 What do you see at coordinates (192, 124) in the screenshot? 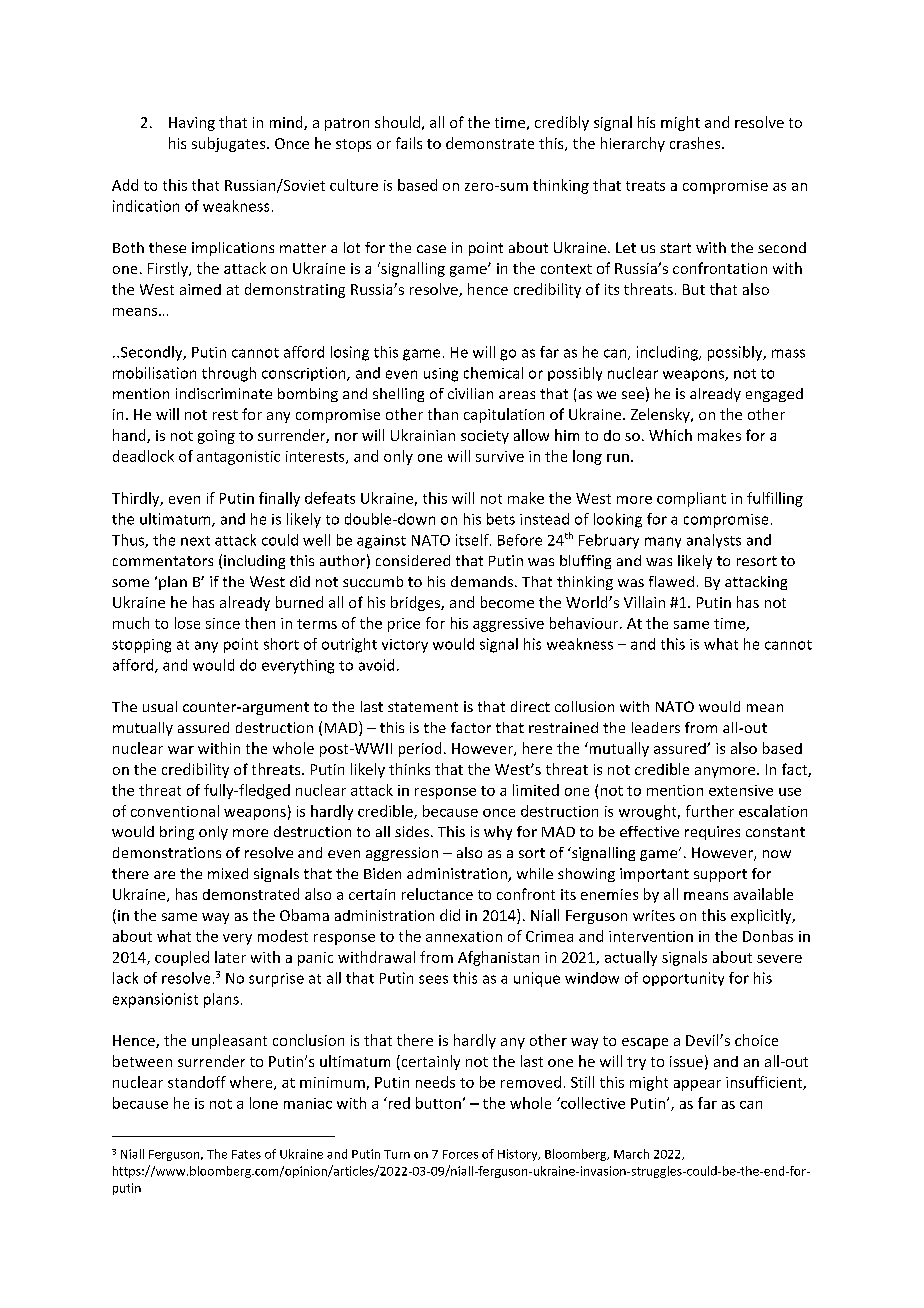
I see `Having` at bounding box center [192, 124].
